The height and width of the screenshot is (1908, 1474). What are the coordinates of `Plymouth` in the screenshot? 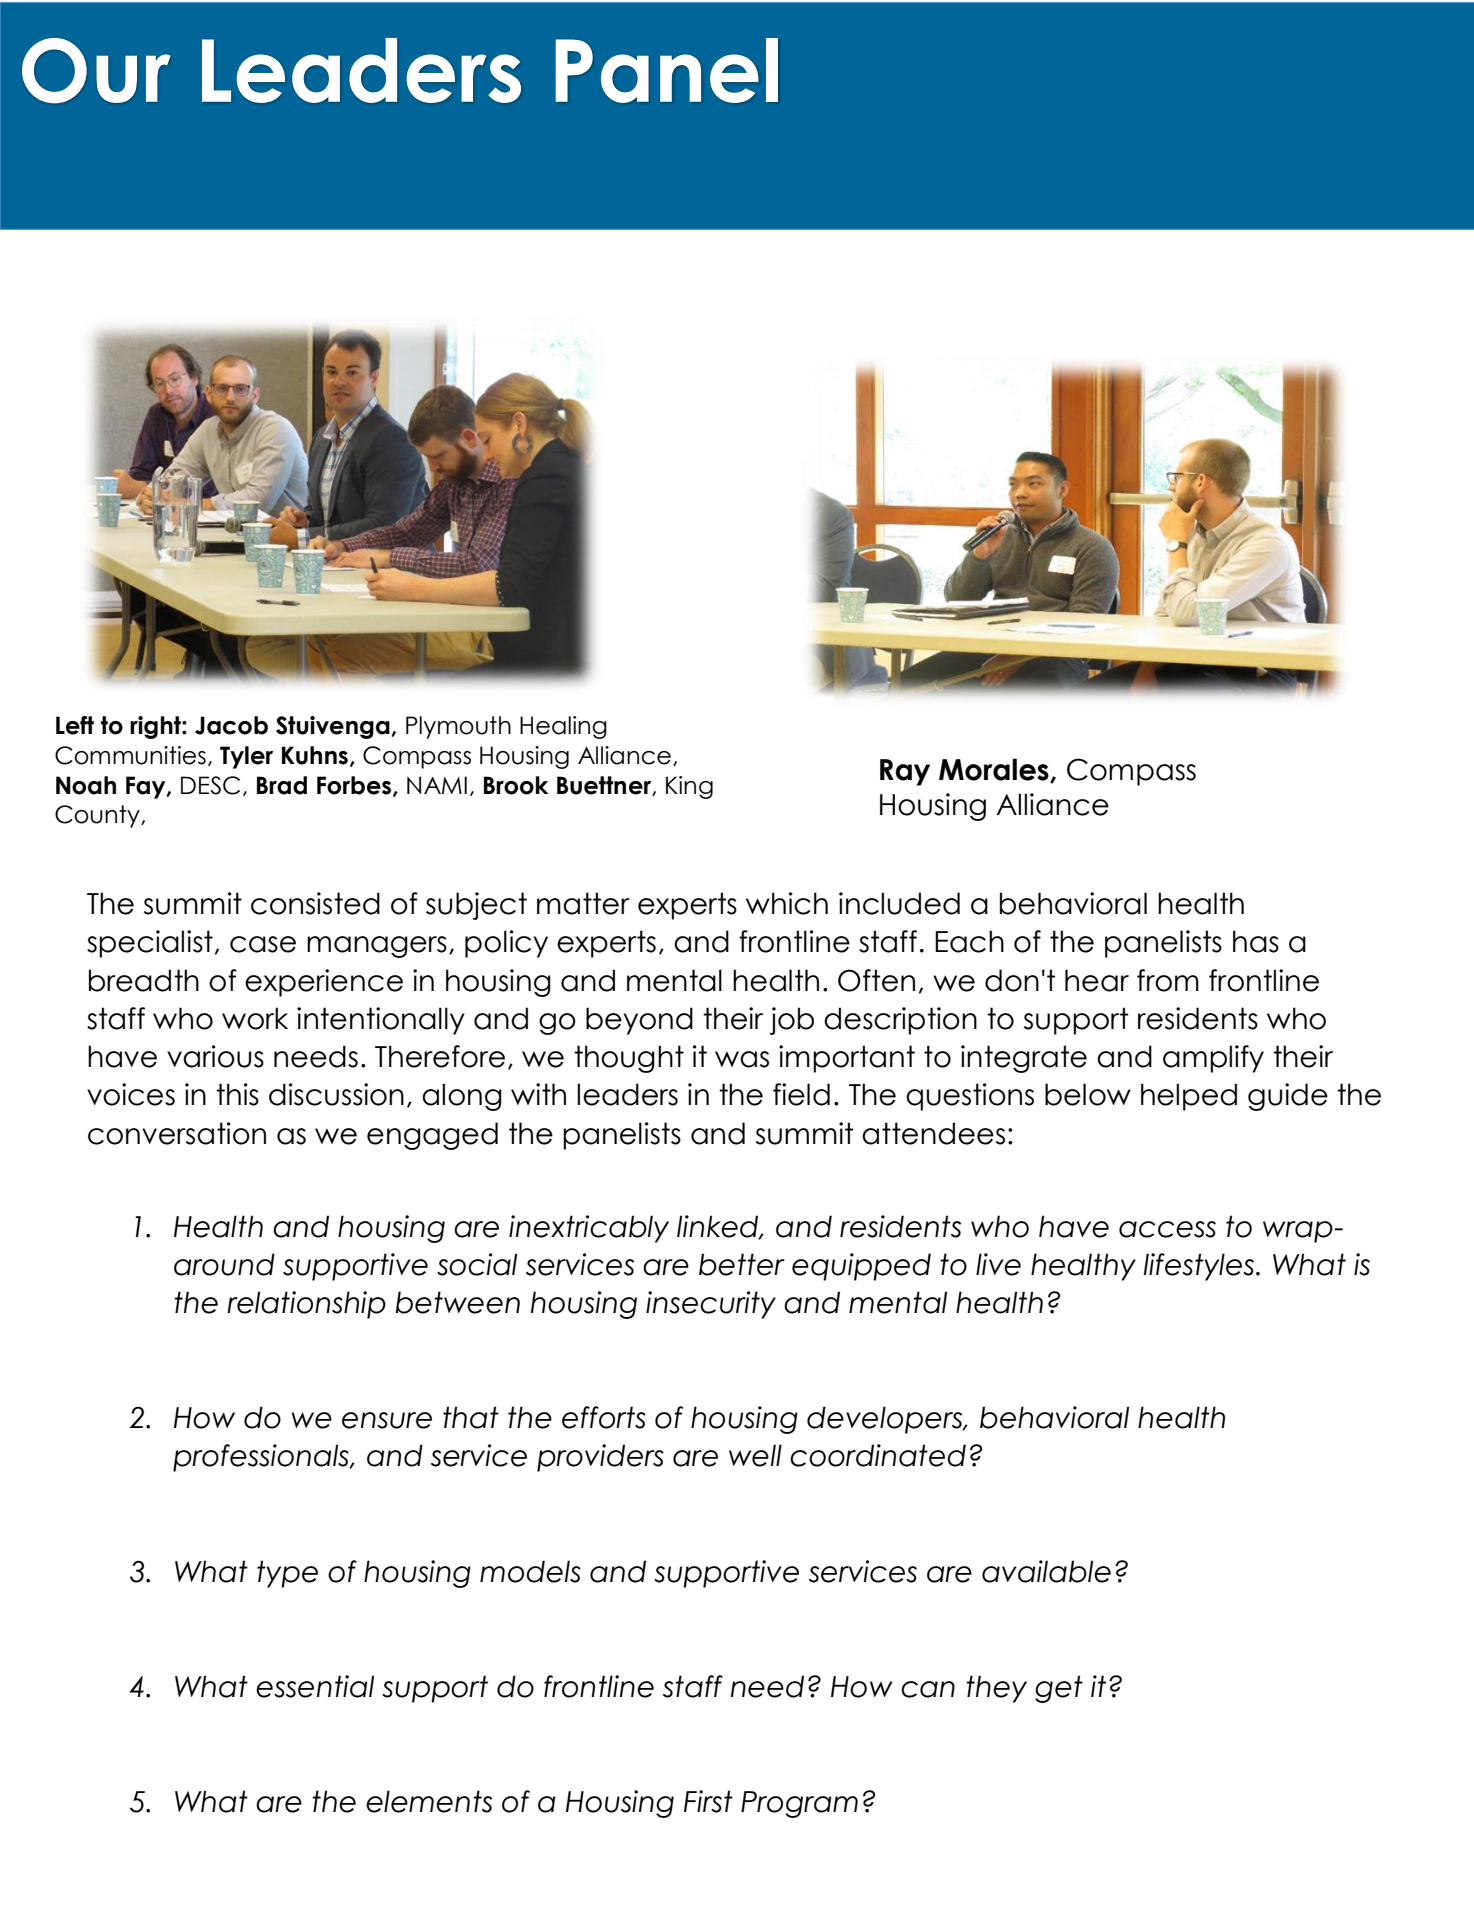 It's located at (458, 727).
